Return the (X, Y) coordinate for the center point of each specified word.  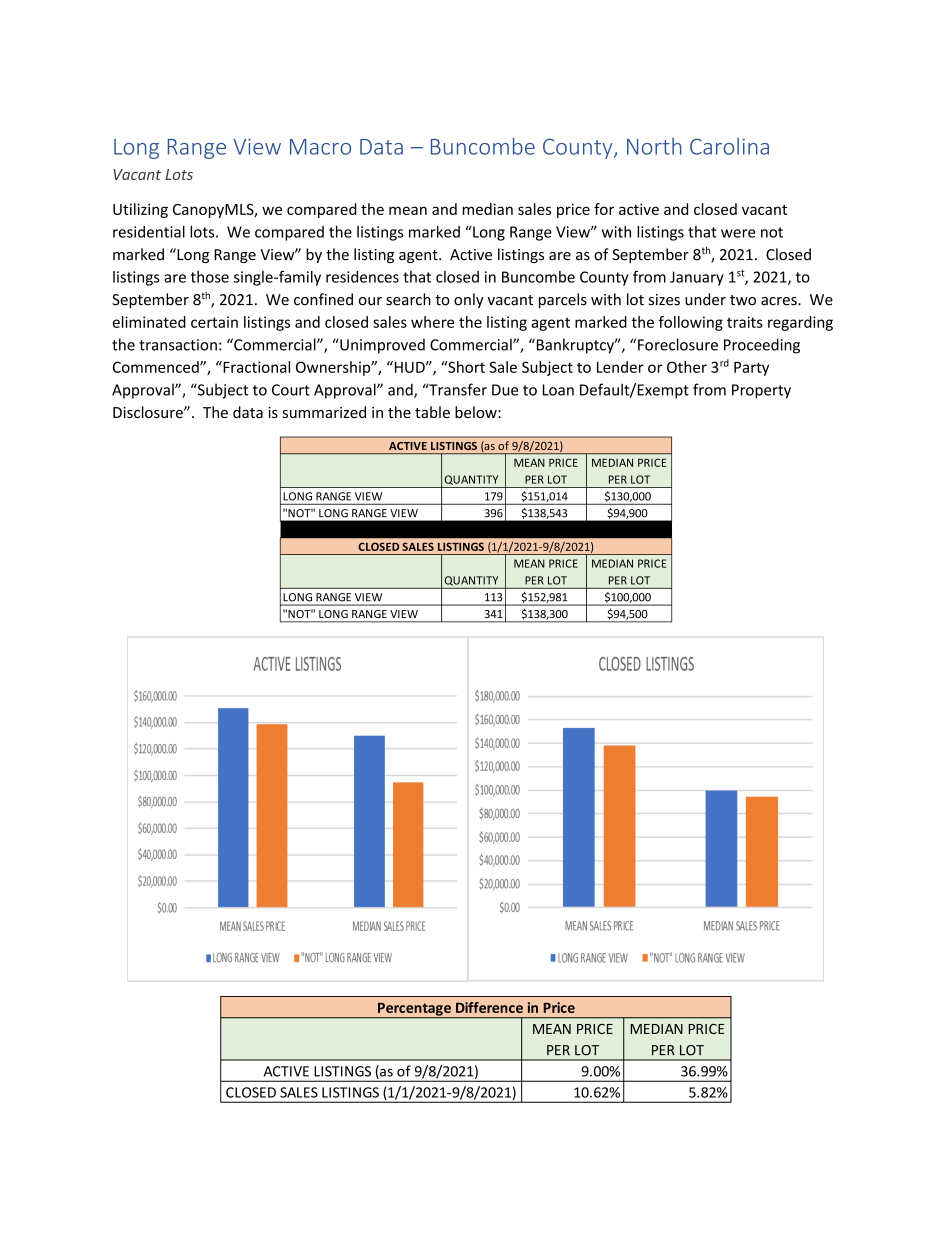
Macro (320, 147)
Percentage (414, 1010)
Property (761, 391)
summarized (324, 412)
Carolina (729, 146)
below (477, 412)
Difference (489, 1007)
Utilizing (140, 210)
